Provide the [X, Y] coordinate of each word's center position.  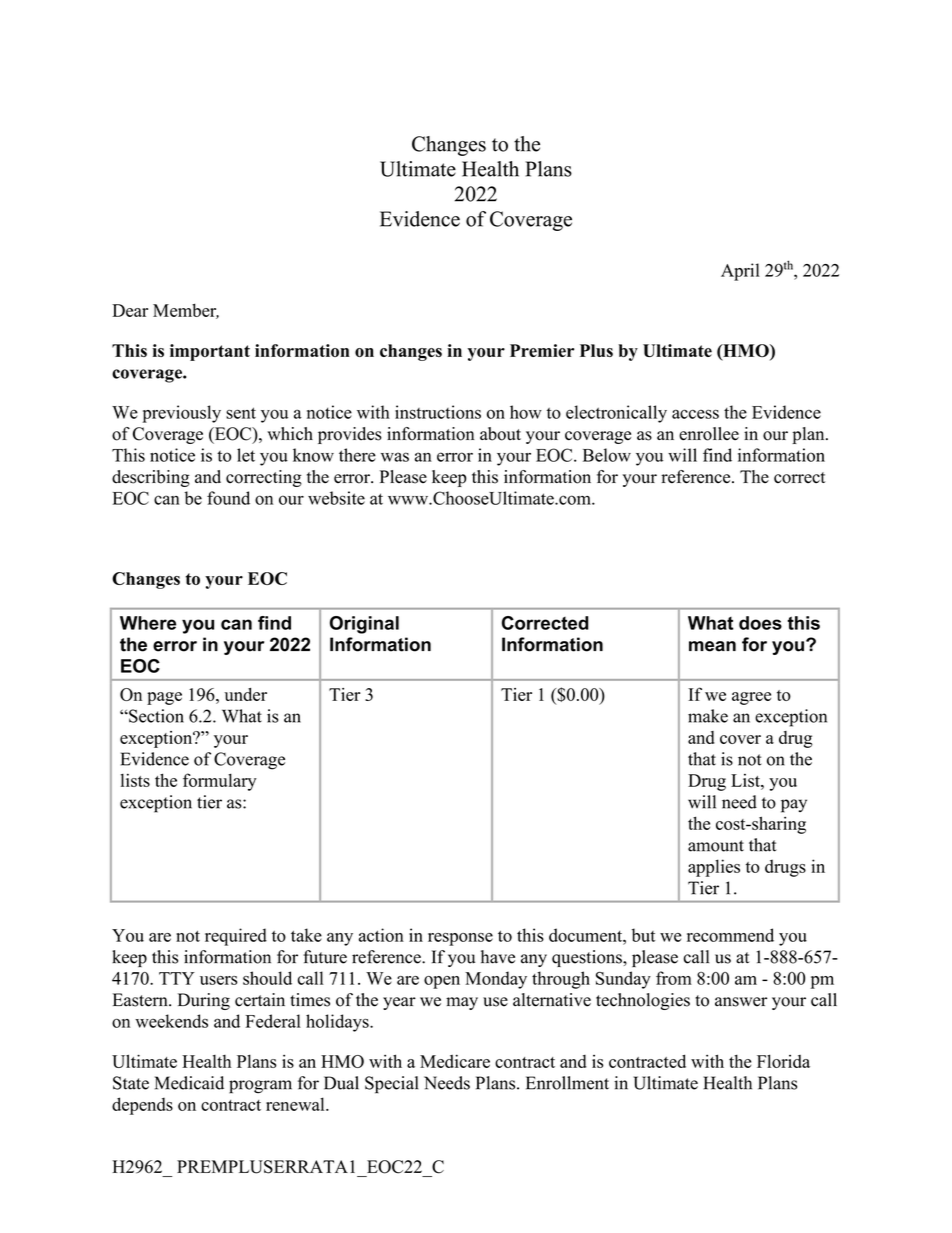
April [740, 272]
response [460, 939]
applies [714, 868]
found [228, 498]
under [245, 694]
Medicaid [189, 1083]
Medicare [455, 1061]
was [395, 457]
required [236, 937]
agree [751, 698]
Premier [542, 350]
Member [186, 311]
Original [364, 625]
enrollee [709, 434]
